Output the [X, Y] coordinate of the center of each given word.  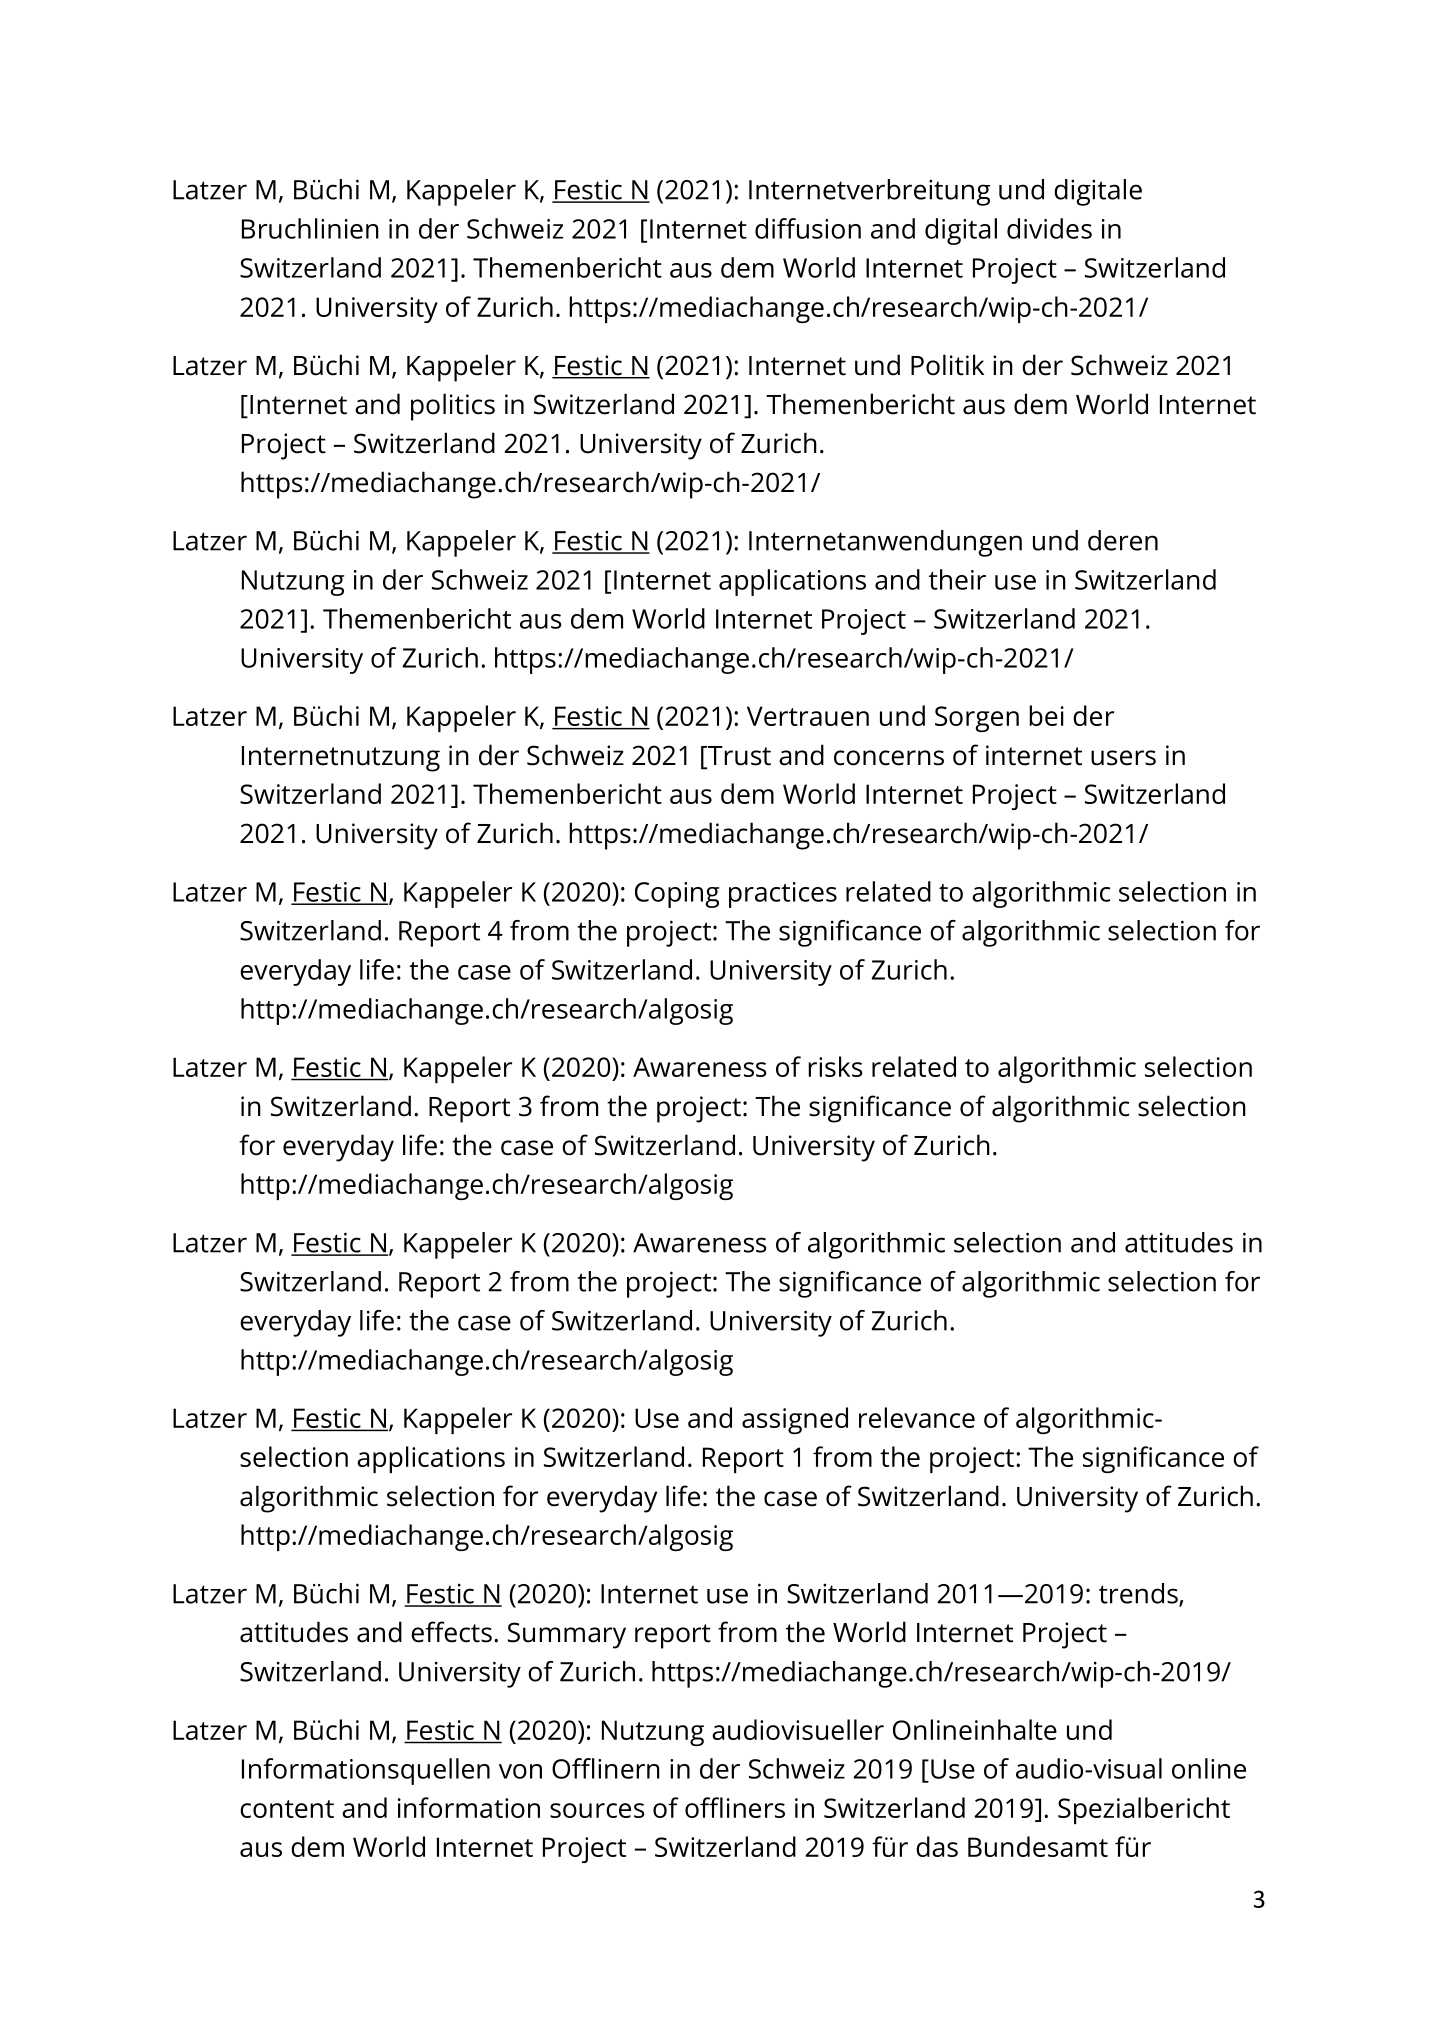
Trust [738, 757]
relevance [917, 1417]
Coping [677, 895]
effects [451, 1632]
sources [597, 1810]
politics [453, 407]
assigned [795, 1420]
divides [1049, 228]
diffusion [808, 228]
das [937, 1846]
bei [1046, 715]
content [287, 1809]
